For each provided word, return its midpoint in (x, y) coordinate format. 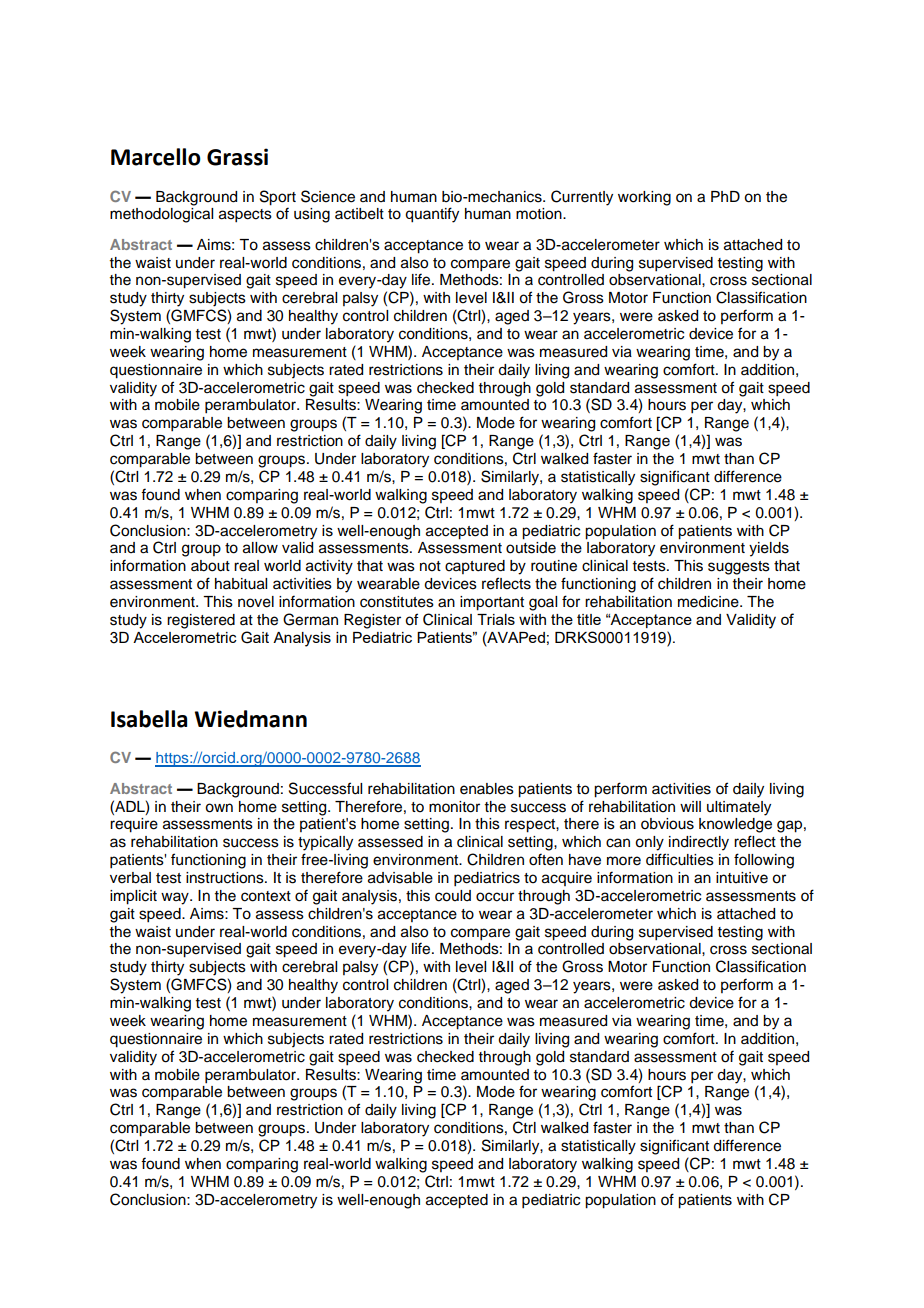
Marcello (156, 157)
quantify (432, 215)
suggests (739, 568)
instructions (226, 878)
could (453, 896)
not (430, 566)
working (644, 198)
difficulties (680, 859)
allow (260, 548)
